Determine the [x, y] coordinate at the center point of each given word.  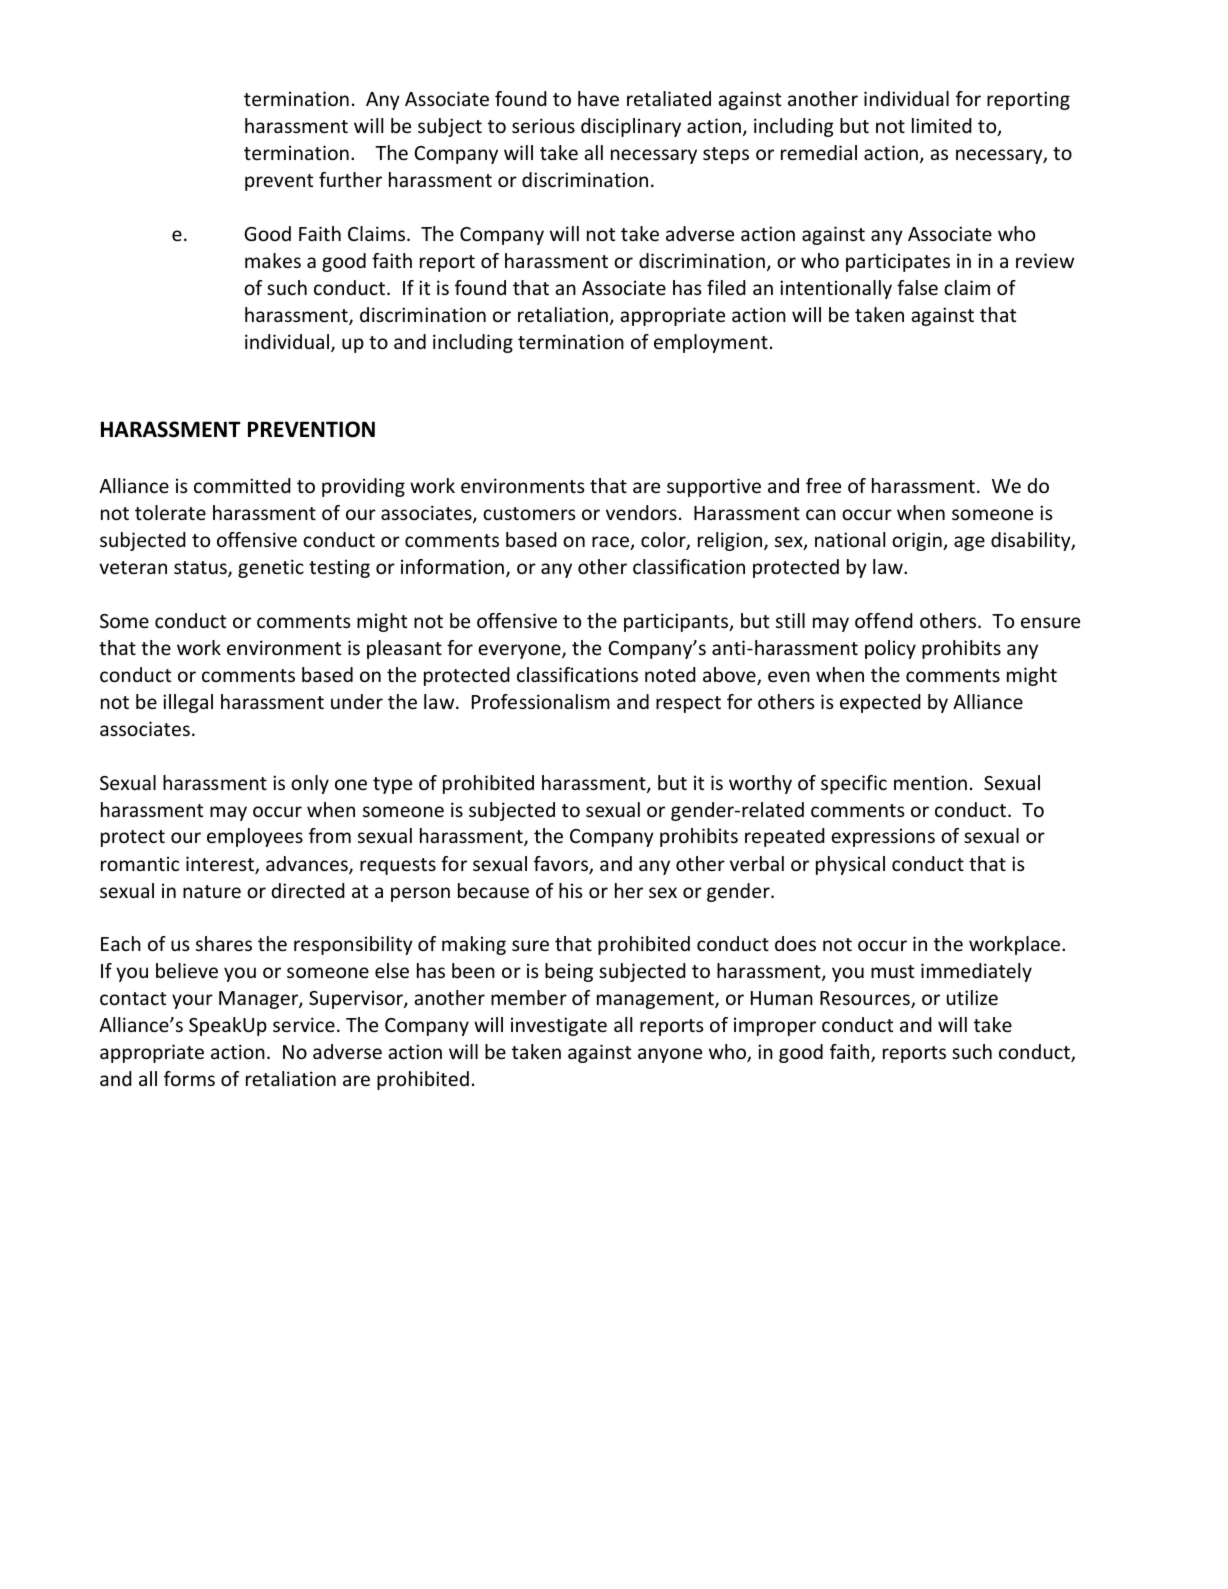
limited [942, 125]
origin [918, 541]
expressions [883, 837]
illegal [188, 703]
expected [880, 703]
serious [543, 125]
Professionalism [541, 701]
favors [562, 865]
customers [529, 513]
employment [711, 343]
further [350, 179]
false [917, 287]
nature [212, 891]
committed [242, 485]
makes [273, 260]
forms [189, 1078]
